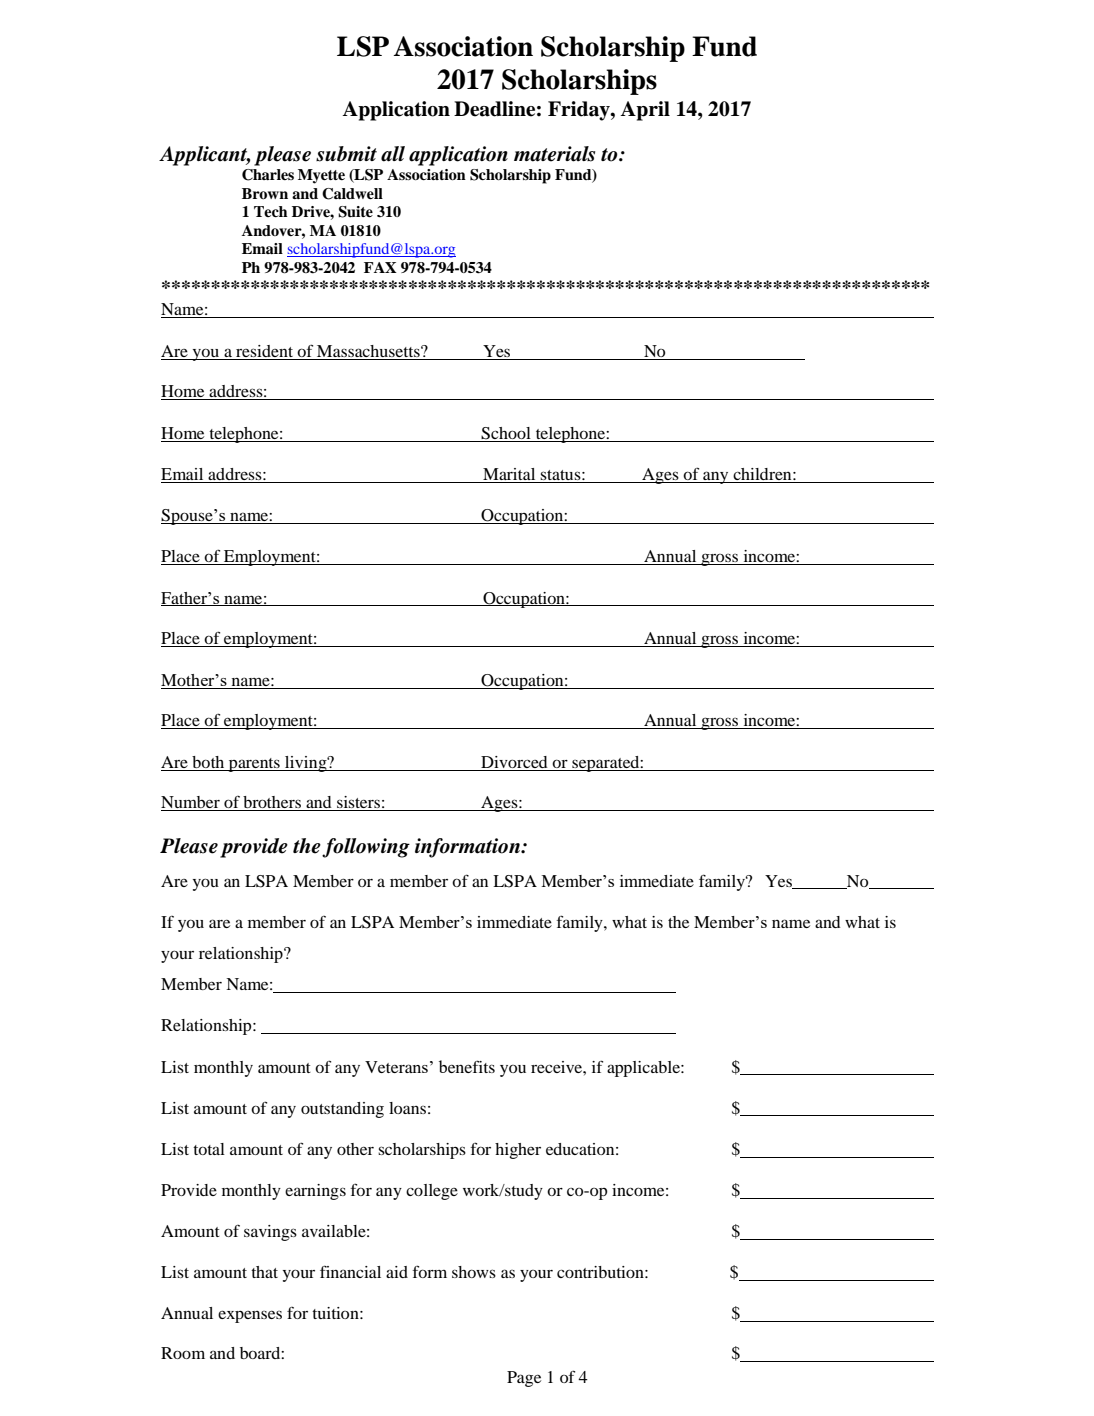 The image size is (1094, 1416). What do you see at coordinates (397, 1272) in the screenshot?
I see `aid` at bounding box center [397, 1272].
